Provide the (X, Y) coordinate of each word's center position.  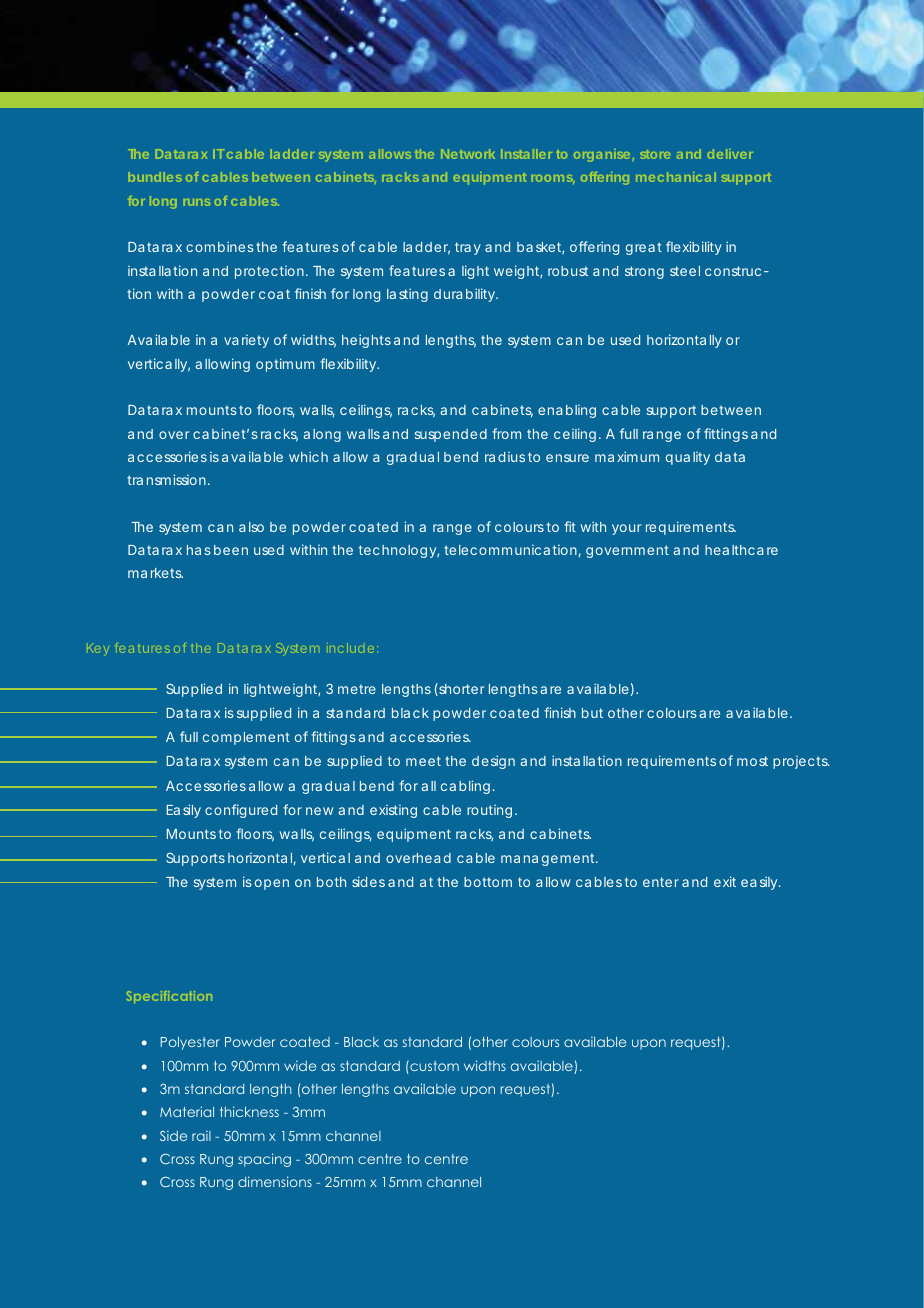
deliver (730, 154)
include (350, 648)
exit (725, 881)
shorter (461, 689)
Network (468, 154)
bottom (488, 882)
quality (688, 458)
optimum (285, 365)
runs (196, 202)
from (506, 433)
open (272, 884)
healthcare (741, 550)
